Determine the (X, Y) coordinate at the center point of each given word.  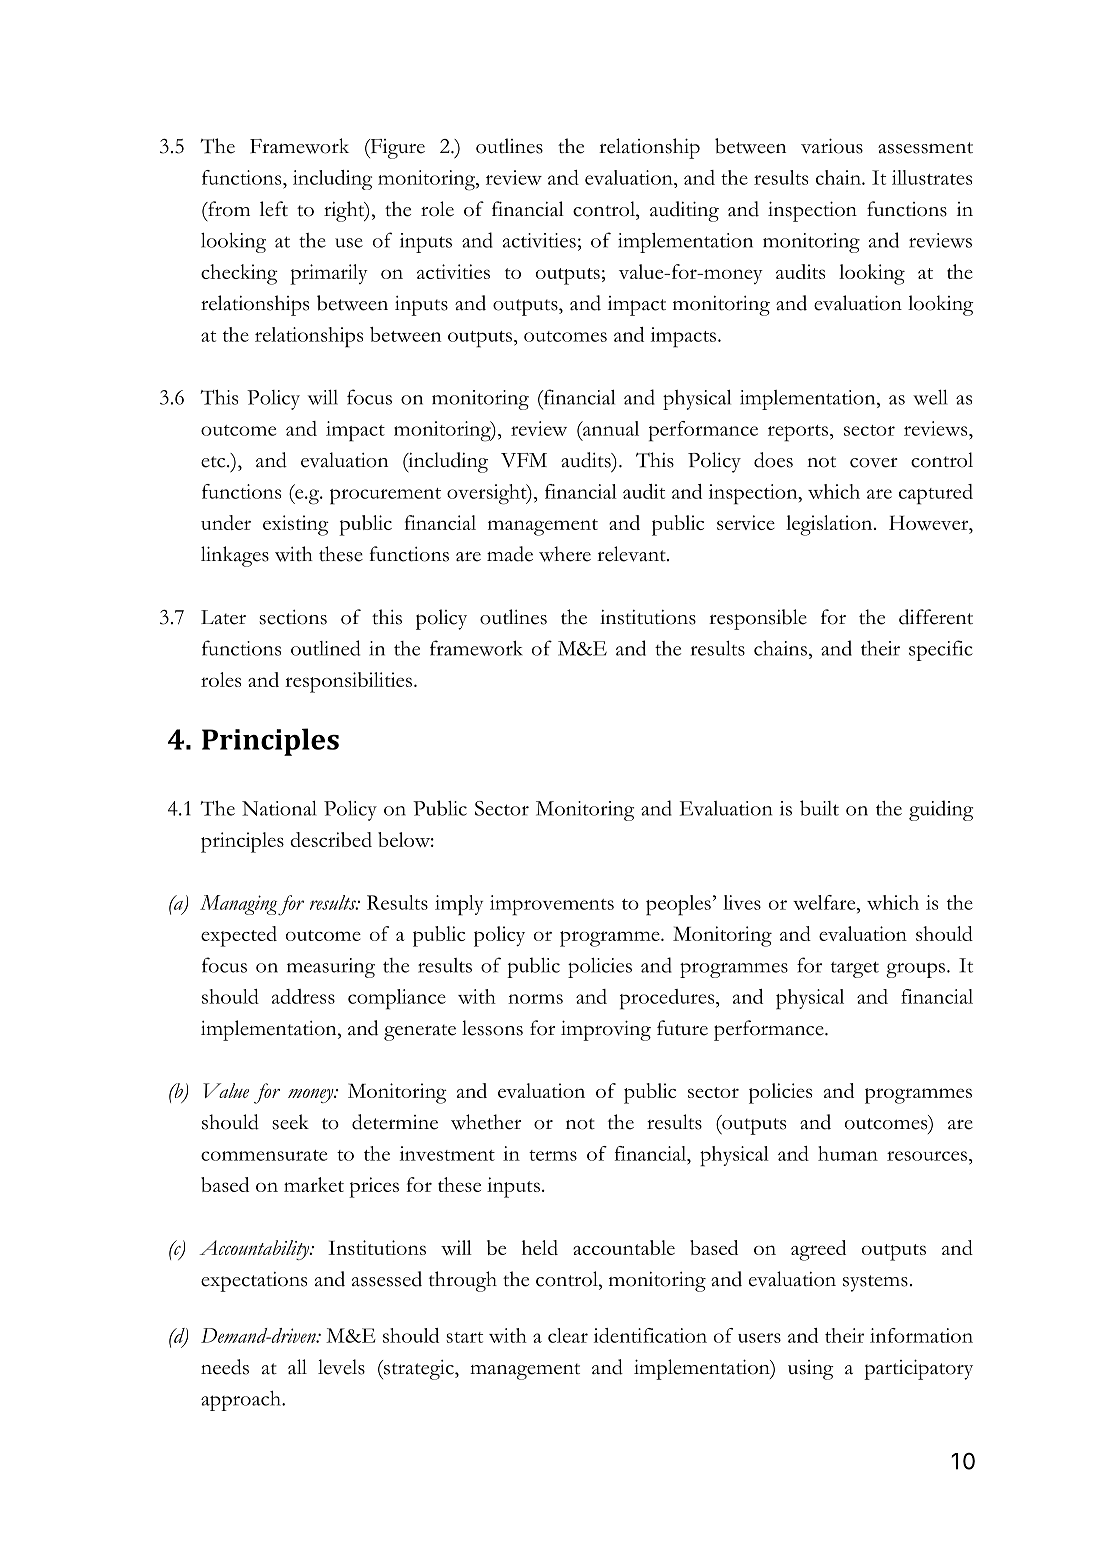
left (274, 209)
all (297, 1367)
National (279, 808)
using (811, 1370)
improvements (552, 905)
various (832, 146)
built (819, 808)
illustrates (932, 177)
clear (568, 1335)
